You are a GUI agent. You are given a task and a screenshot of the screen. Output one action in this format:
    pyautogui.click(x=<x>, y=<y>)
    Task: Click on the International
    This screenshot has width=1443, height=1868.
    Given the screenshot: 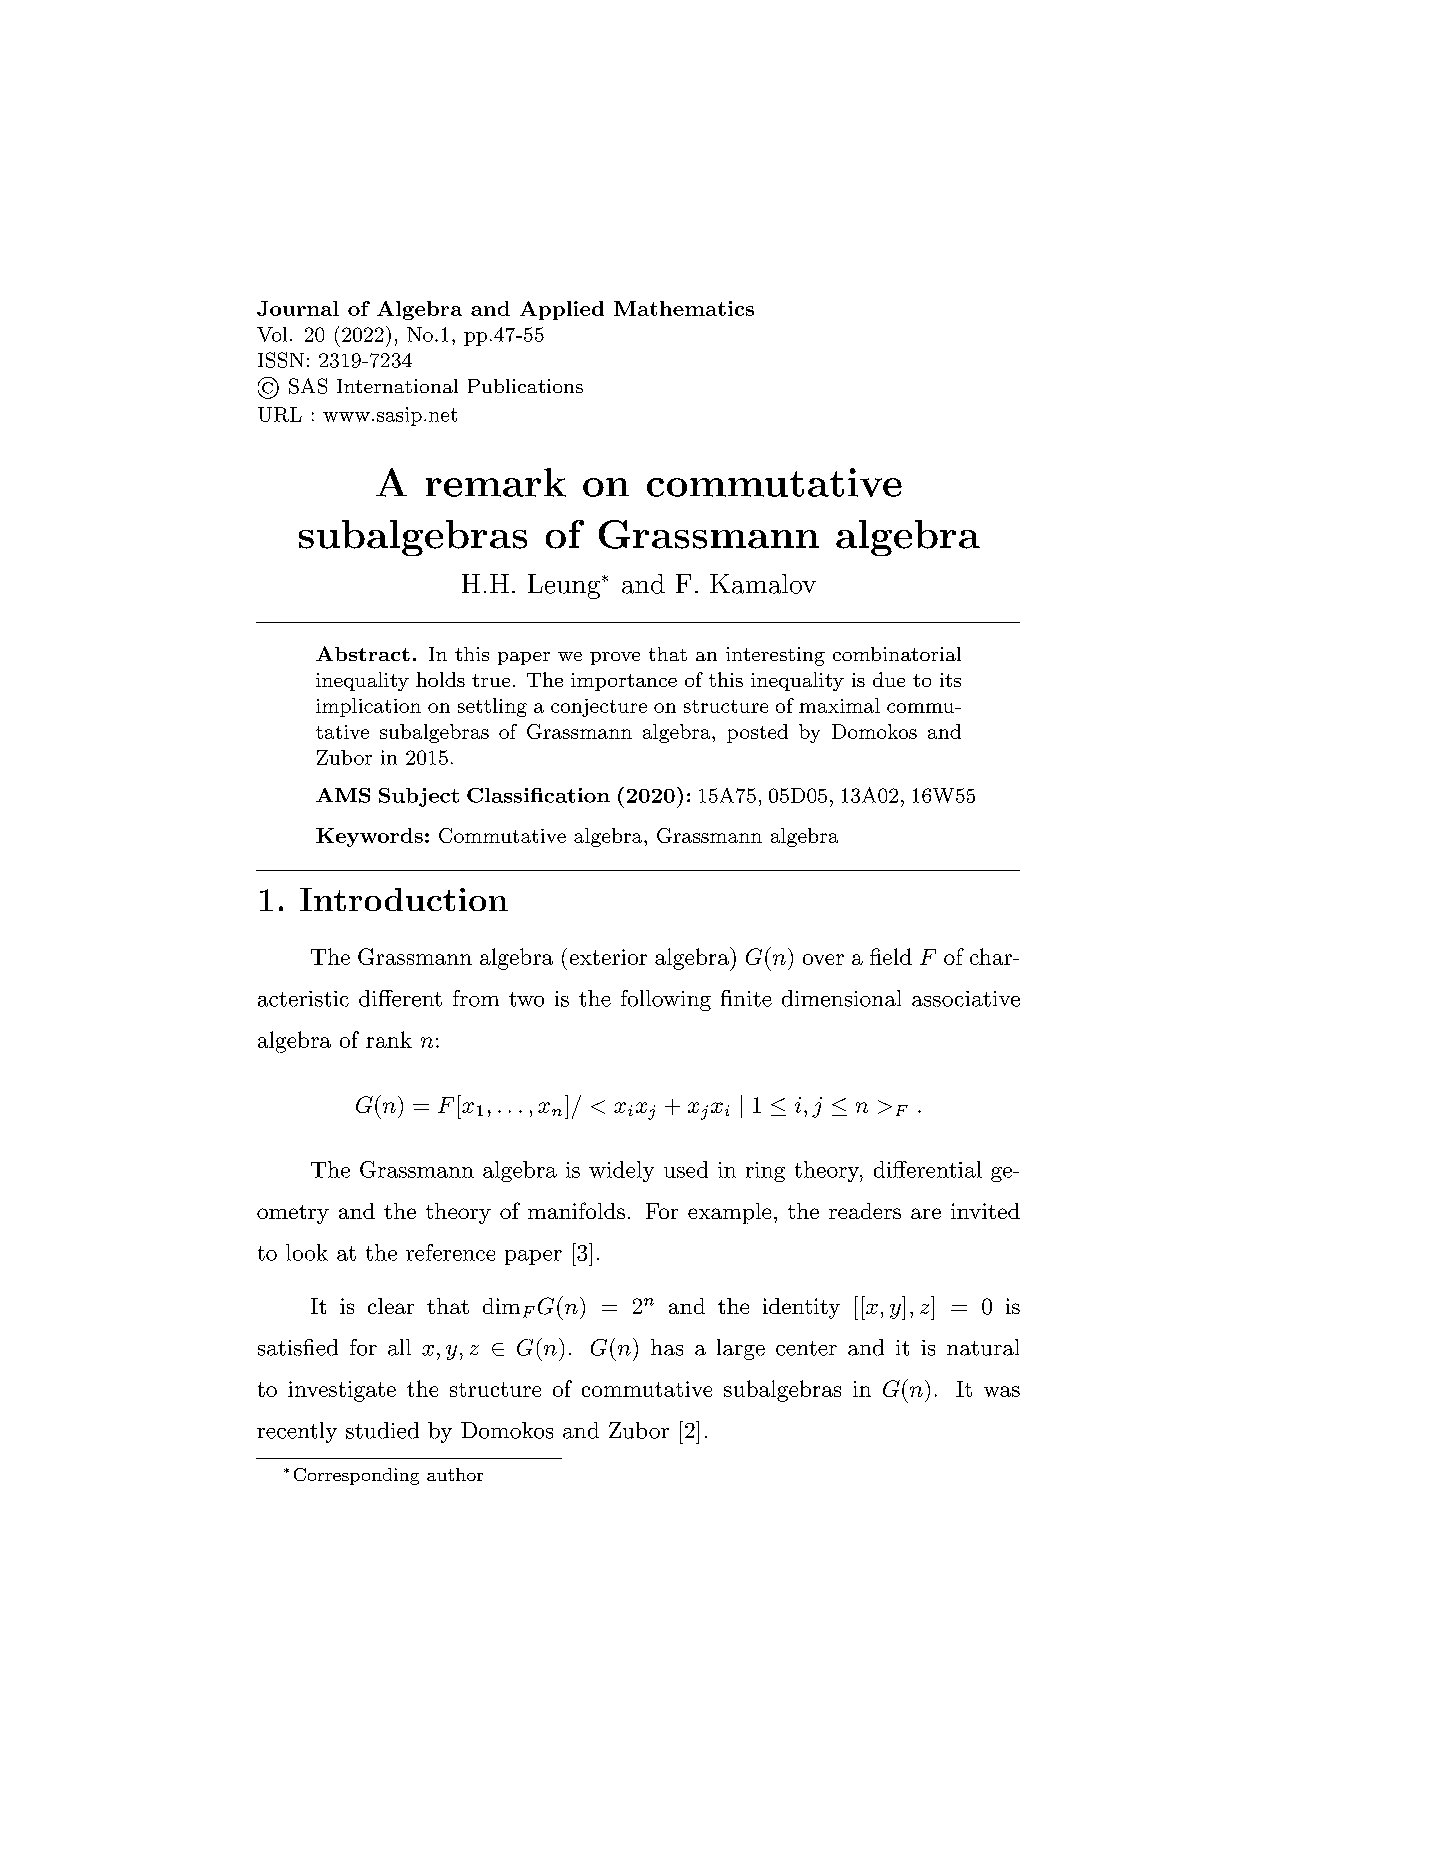 What is the action you would take?
    pyautogui.click(x=397, y=386)
